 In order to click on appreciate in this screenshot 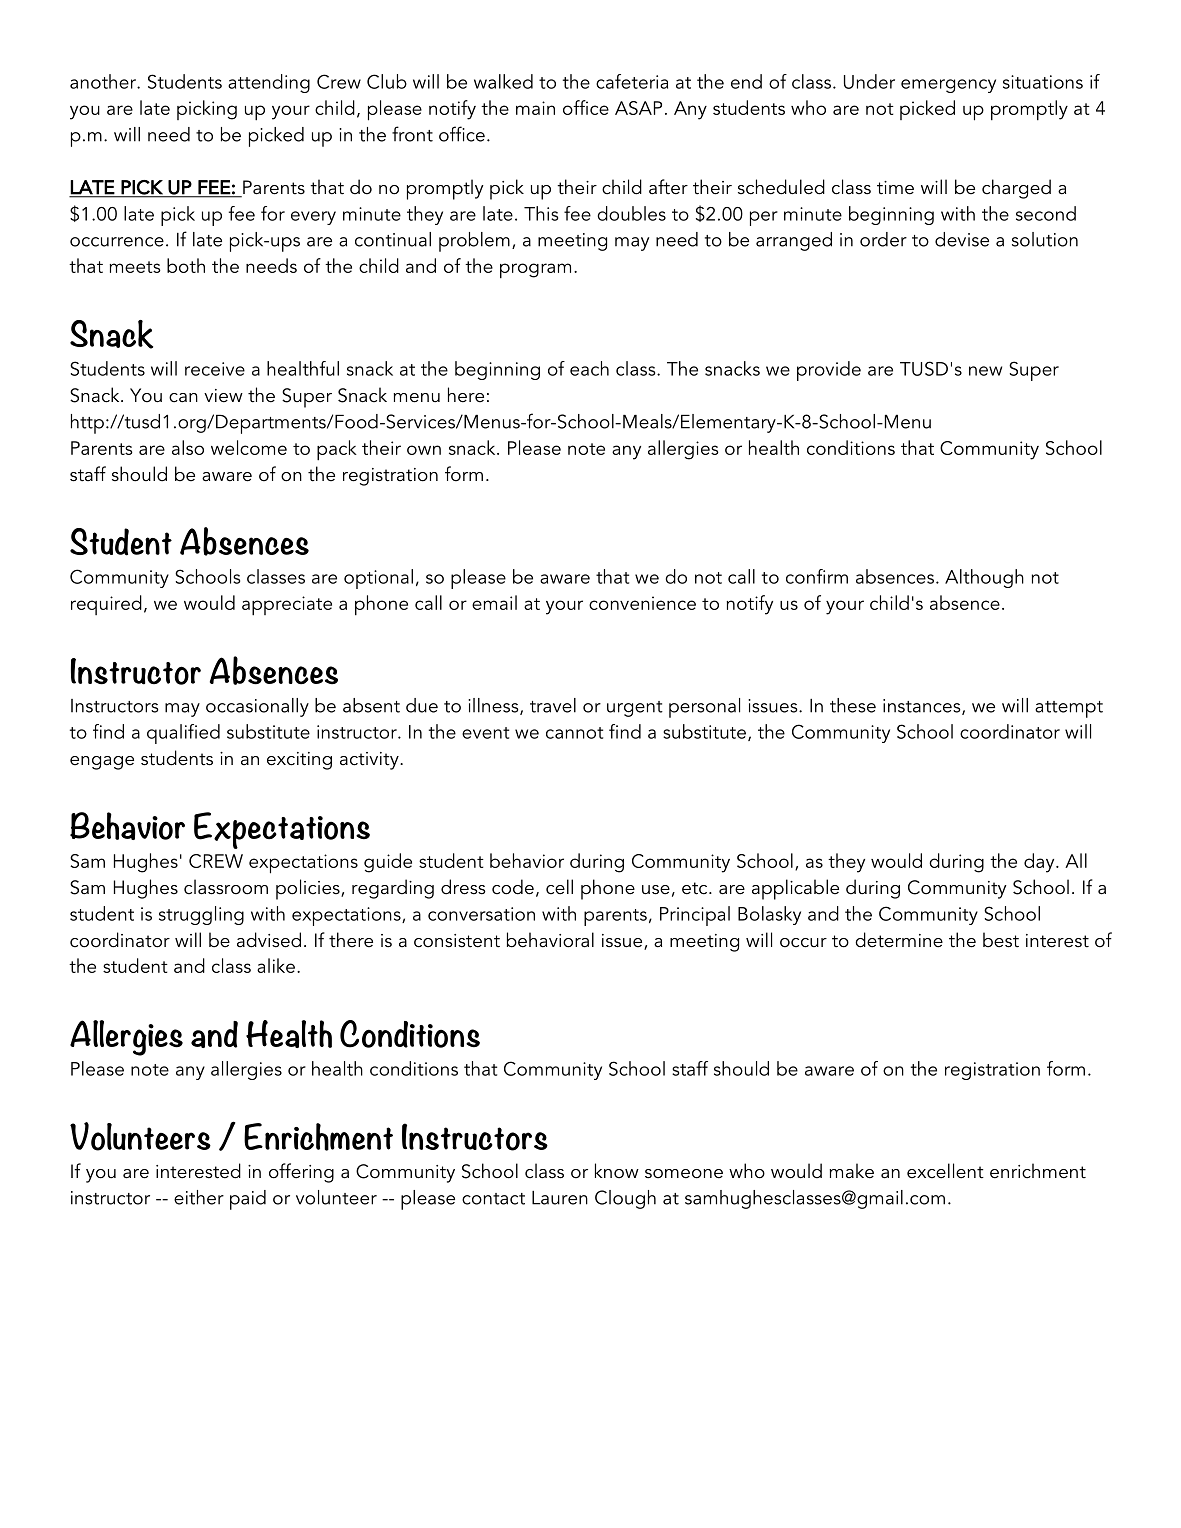, I will do `click(287, 606)`.
